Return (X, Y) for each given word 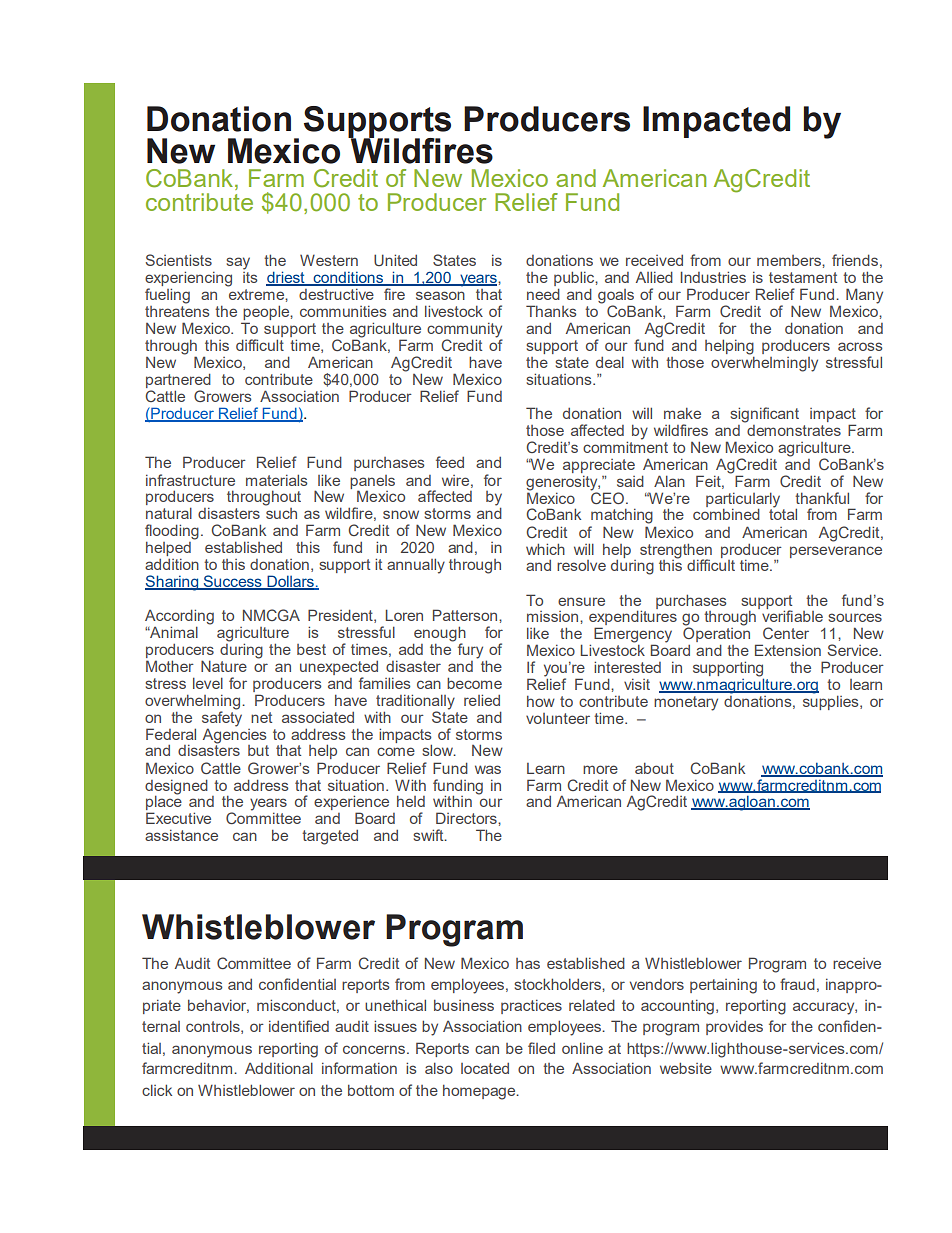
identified (299, 1026)
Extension (788, 650)
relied (482, 700)
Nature (224, 666)
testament (803, 277)
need (543, 294)
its (250, 276)
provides (734, 1028)
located (485, 1068)
